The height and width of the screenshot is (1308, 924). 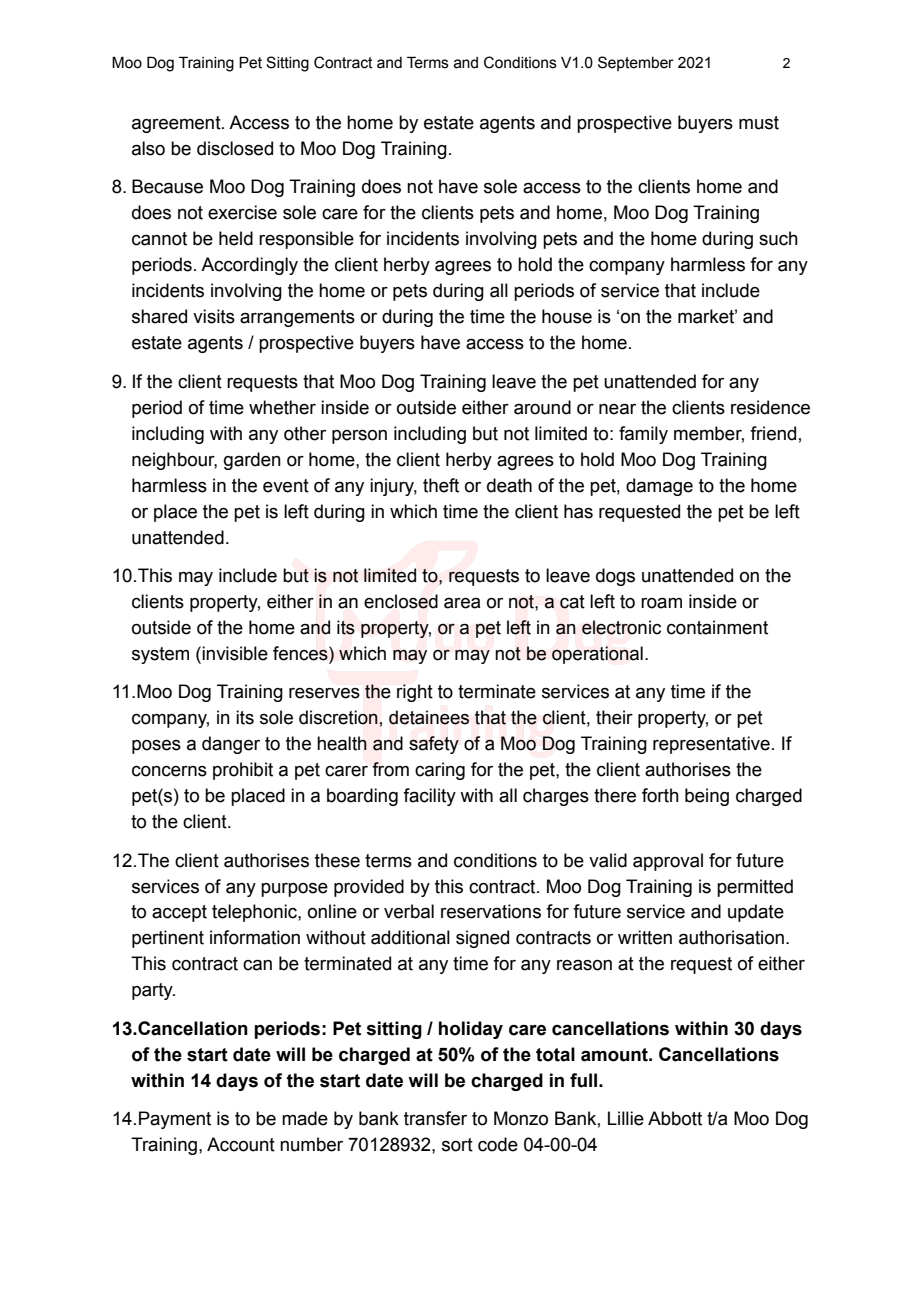 I want to click on around, so click(x=542, y=407).
